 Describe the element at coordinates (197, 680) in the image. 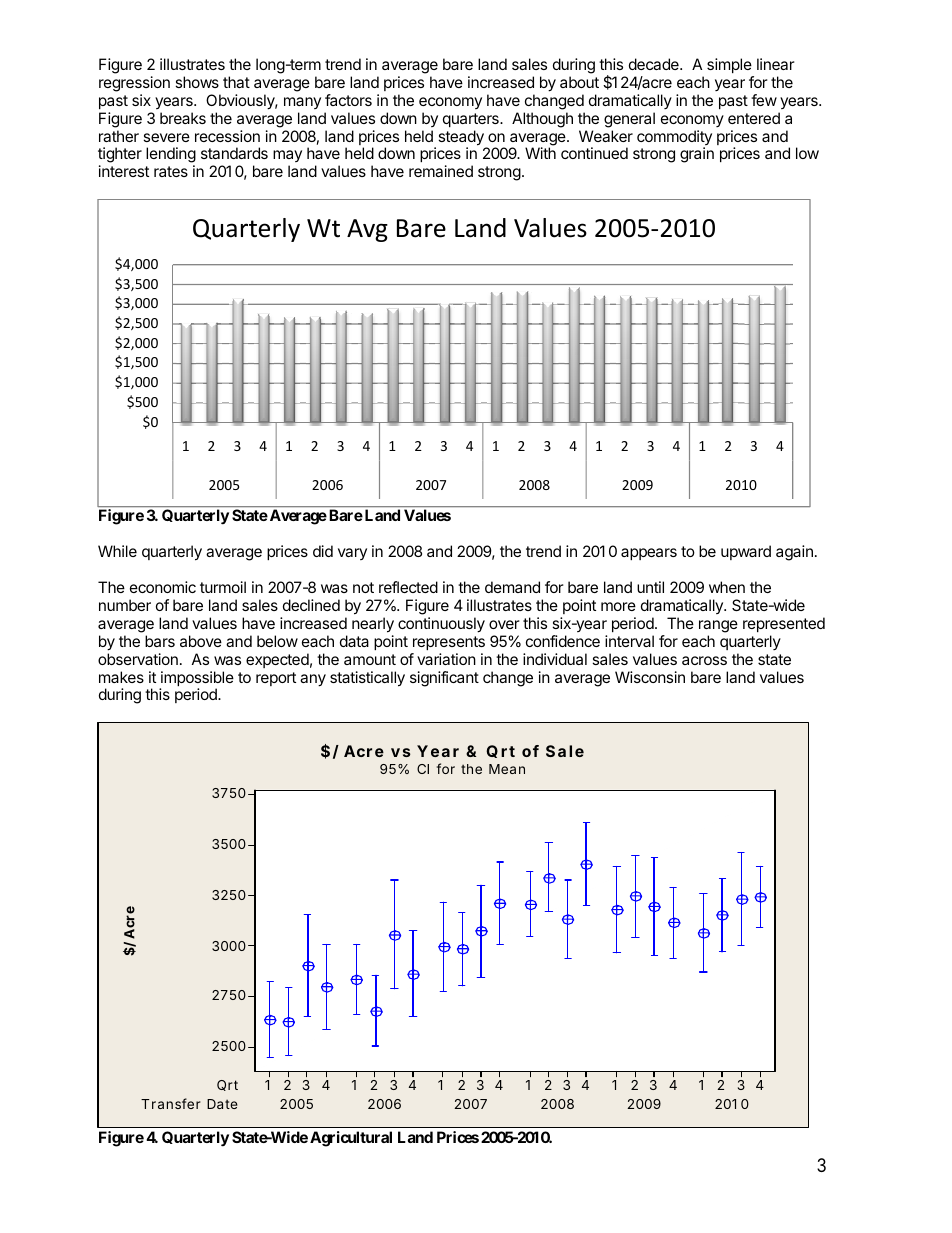

I see `impossible` at that location.
